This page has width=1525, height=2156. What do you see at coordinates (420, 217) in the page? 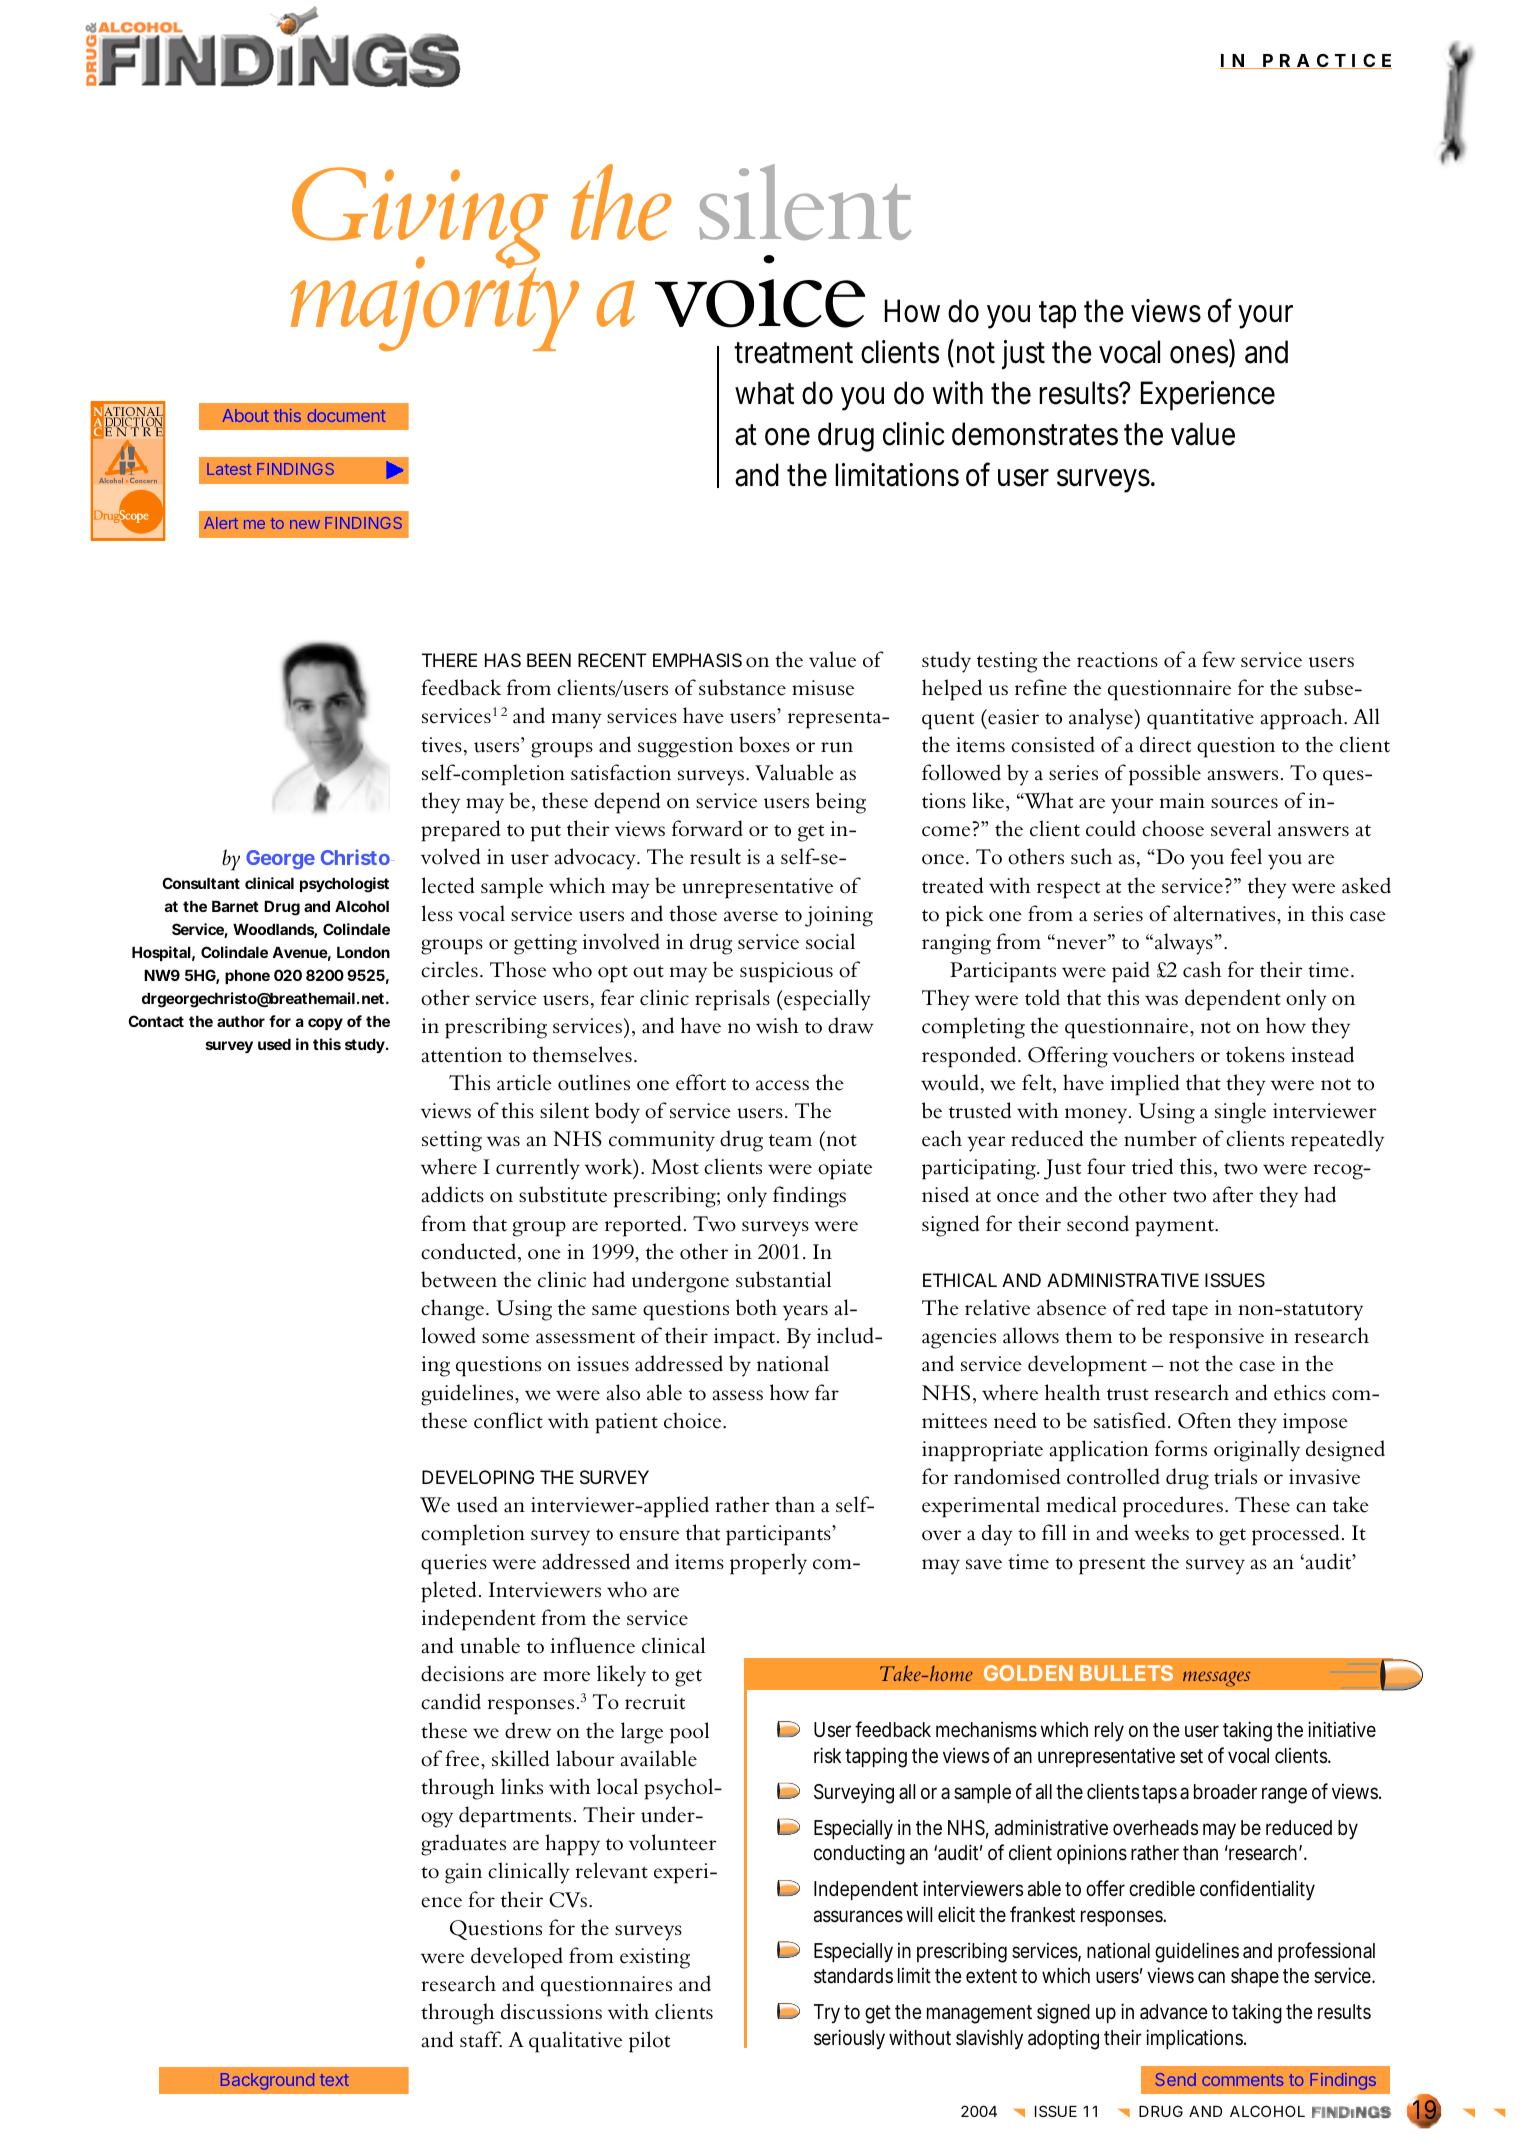
I see `Giving` at bounding box center [420, 217].
